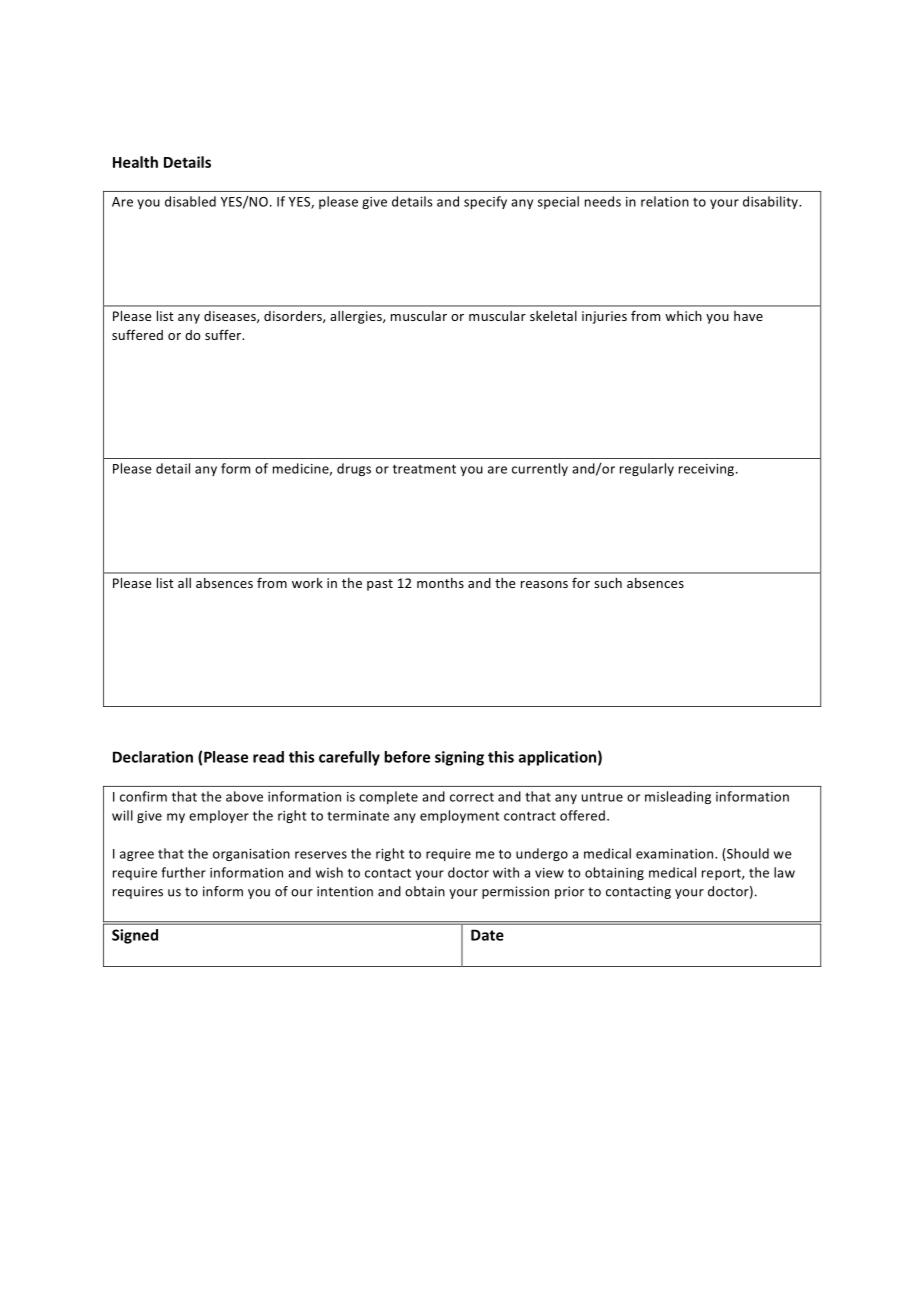 The height and width of the screenshot is (1308, 924). Describe the element at coordinates (354, 469) in the screenshot. I see `drugs` at that location.
